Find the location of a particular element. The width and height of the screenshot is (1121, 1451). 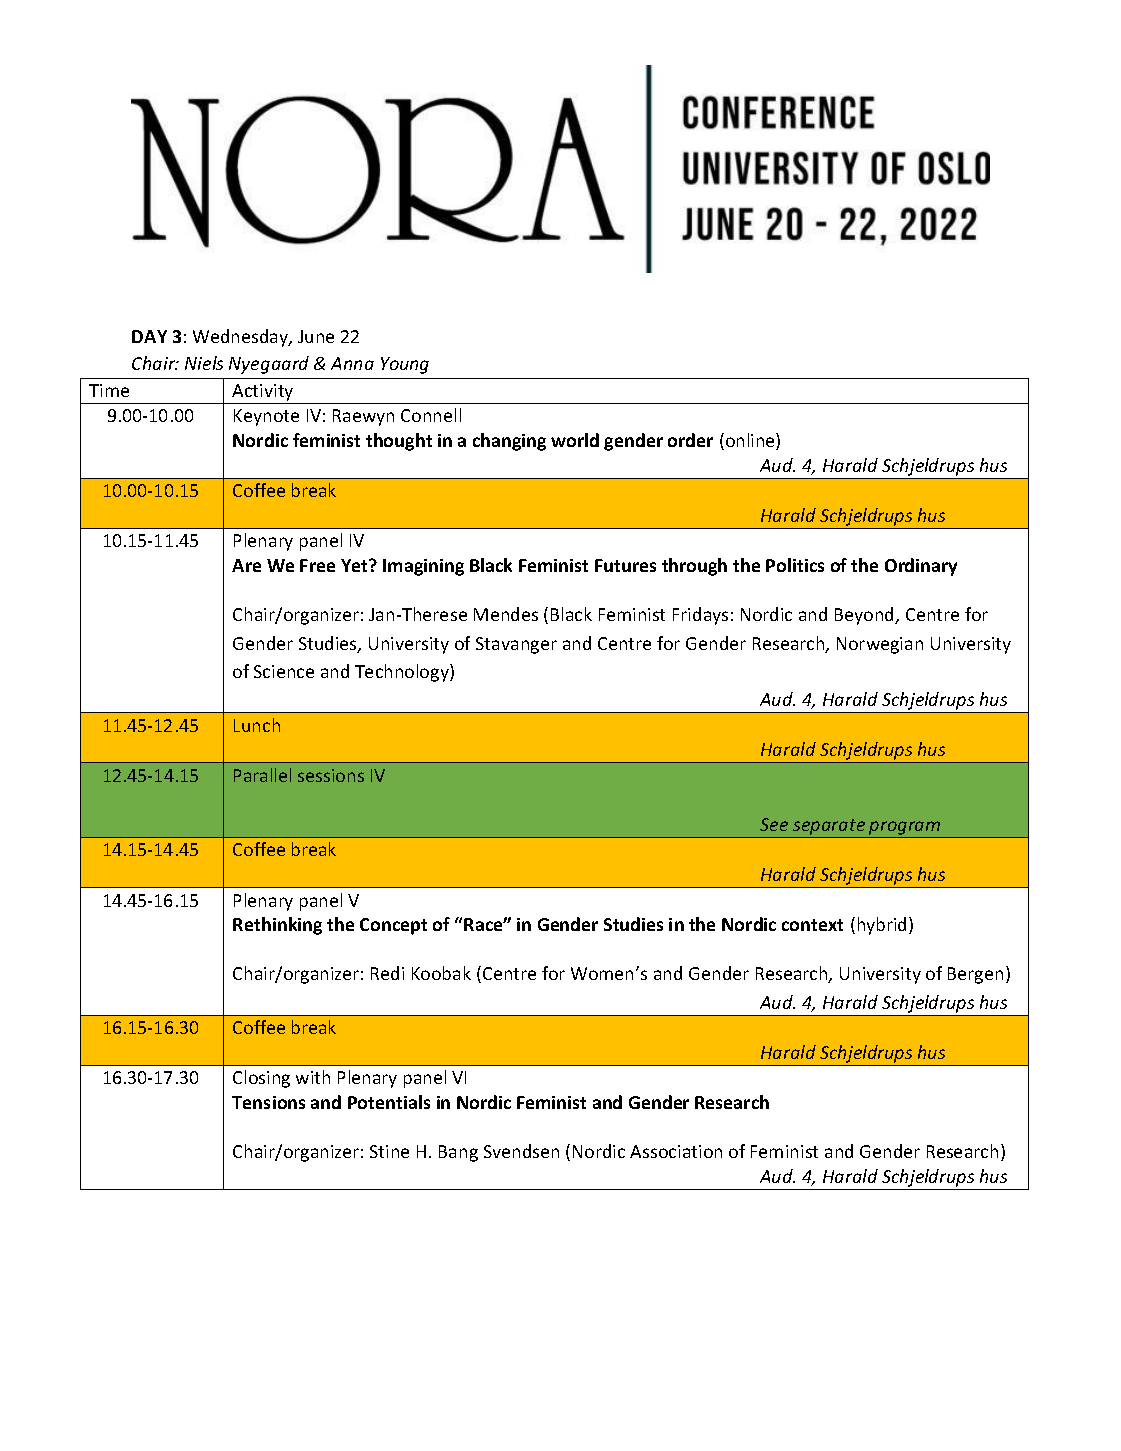

Futures is located at coordinates (625, 565).
